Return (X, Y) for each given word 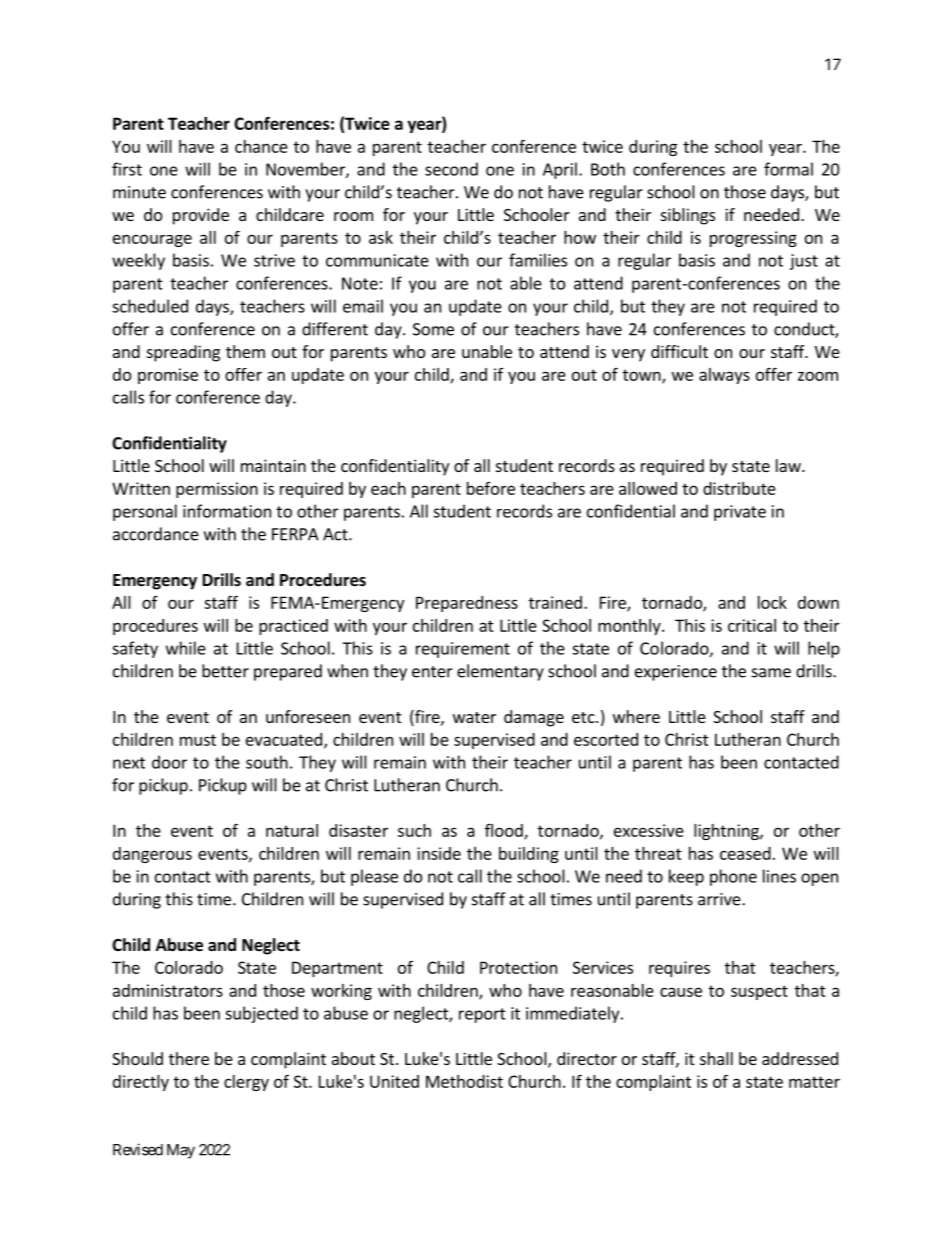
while (186, 648)
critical (752, 625)
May (181, 1151)
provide (201, 216)
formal (788, 169)
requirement (463, 650)
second (451, 169)
